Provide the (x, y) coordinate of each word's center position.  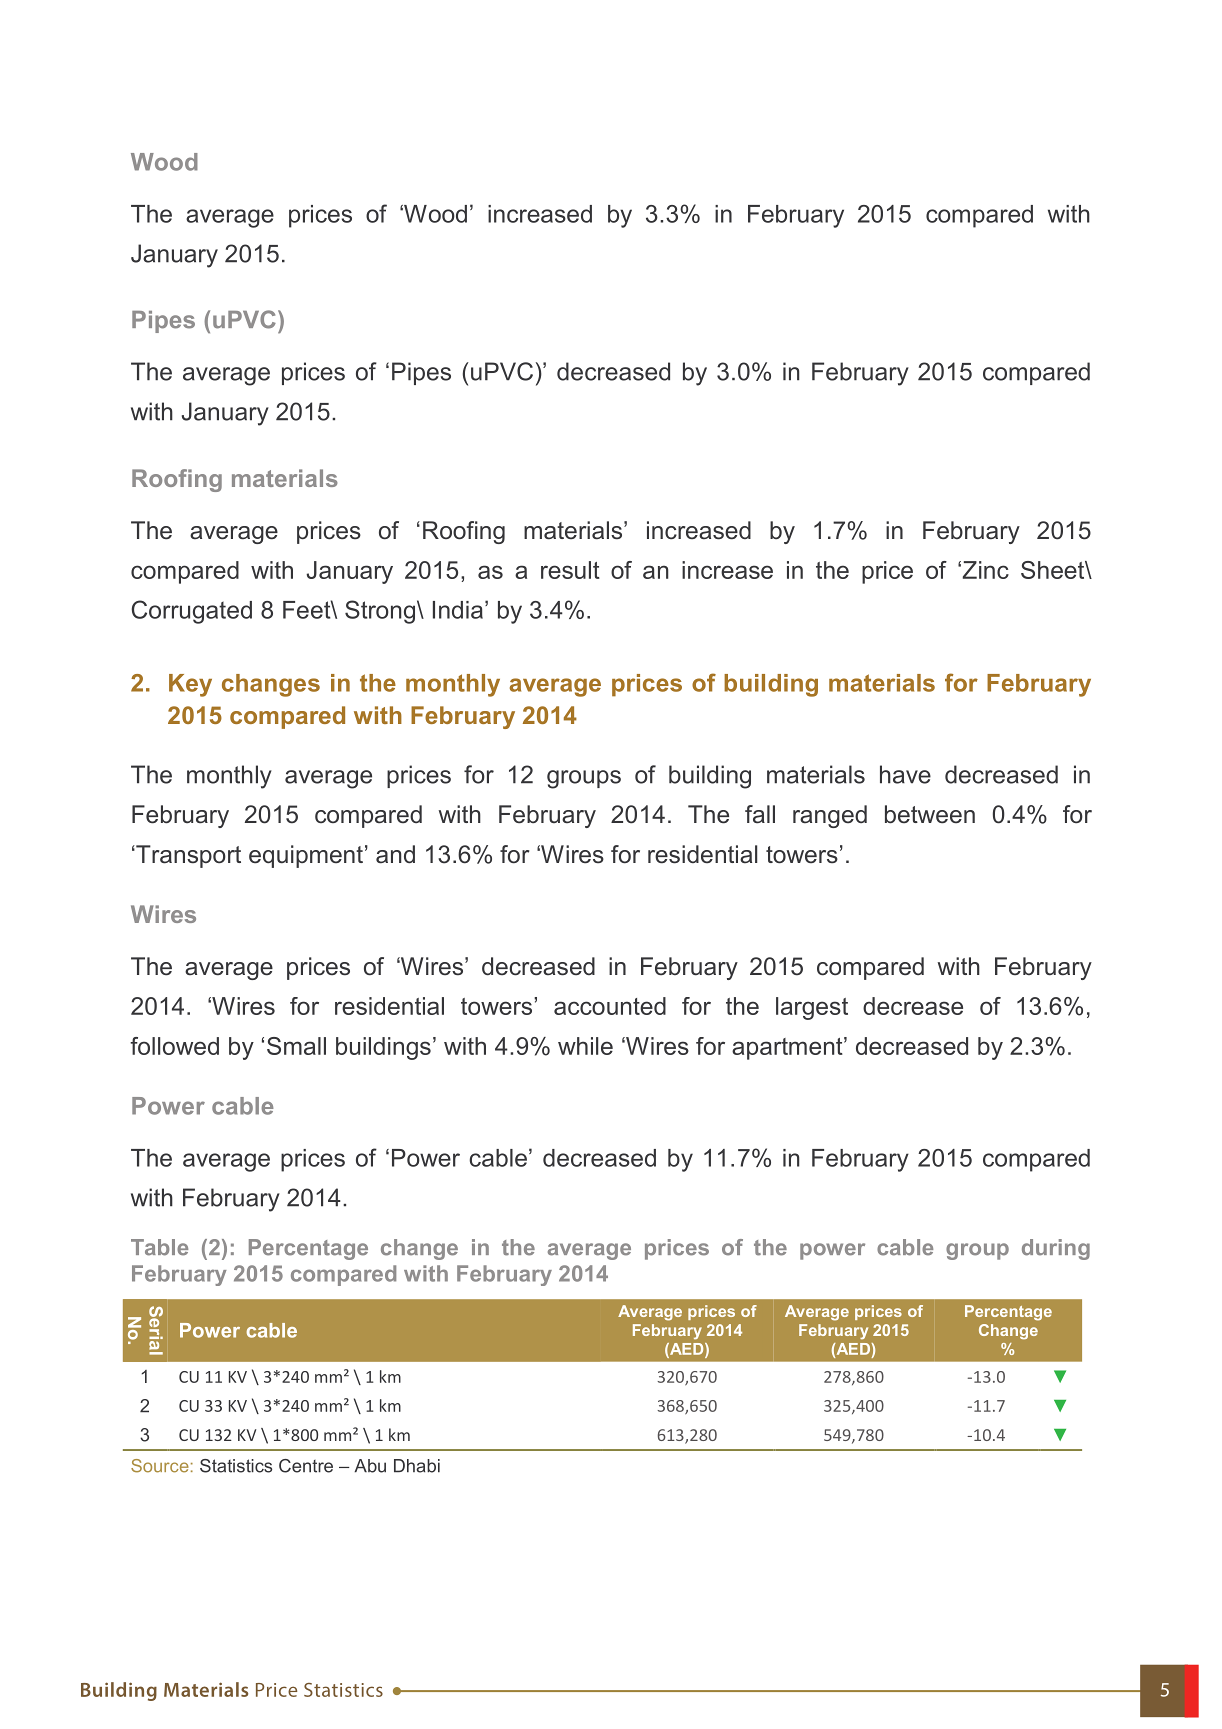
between (930, 814)
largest (812, 1008)
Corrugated (191, 612)
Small (296, 1046)
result (570, 570)
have (905, 774)
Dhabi (417, 1466)
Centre (306, 1466)
